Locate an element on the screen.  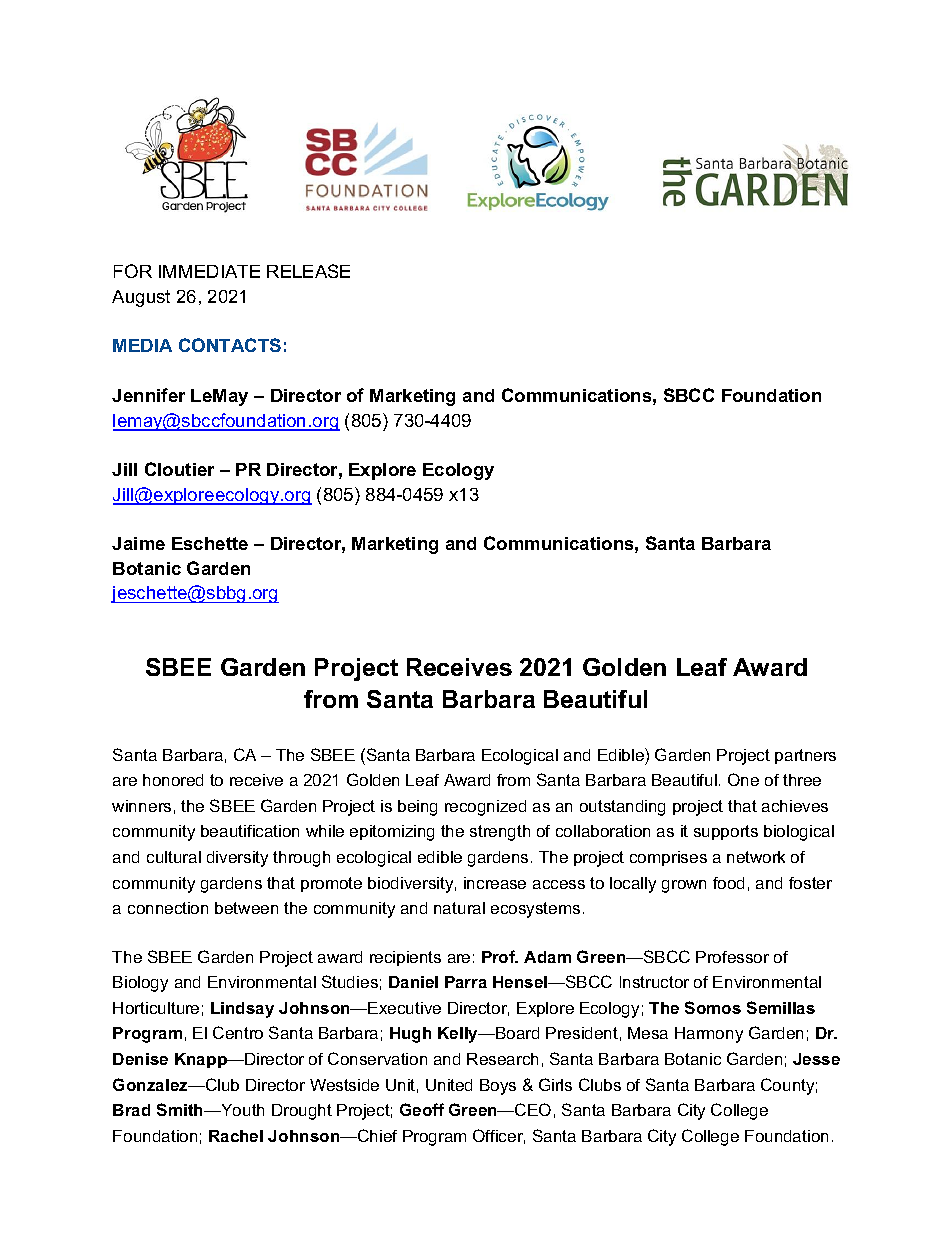
RELEASE is located at coordinates (308, 271).
